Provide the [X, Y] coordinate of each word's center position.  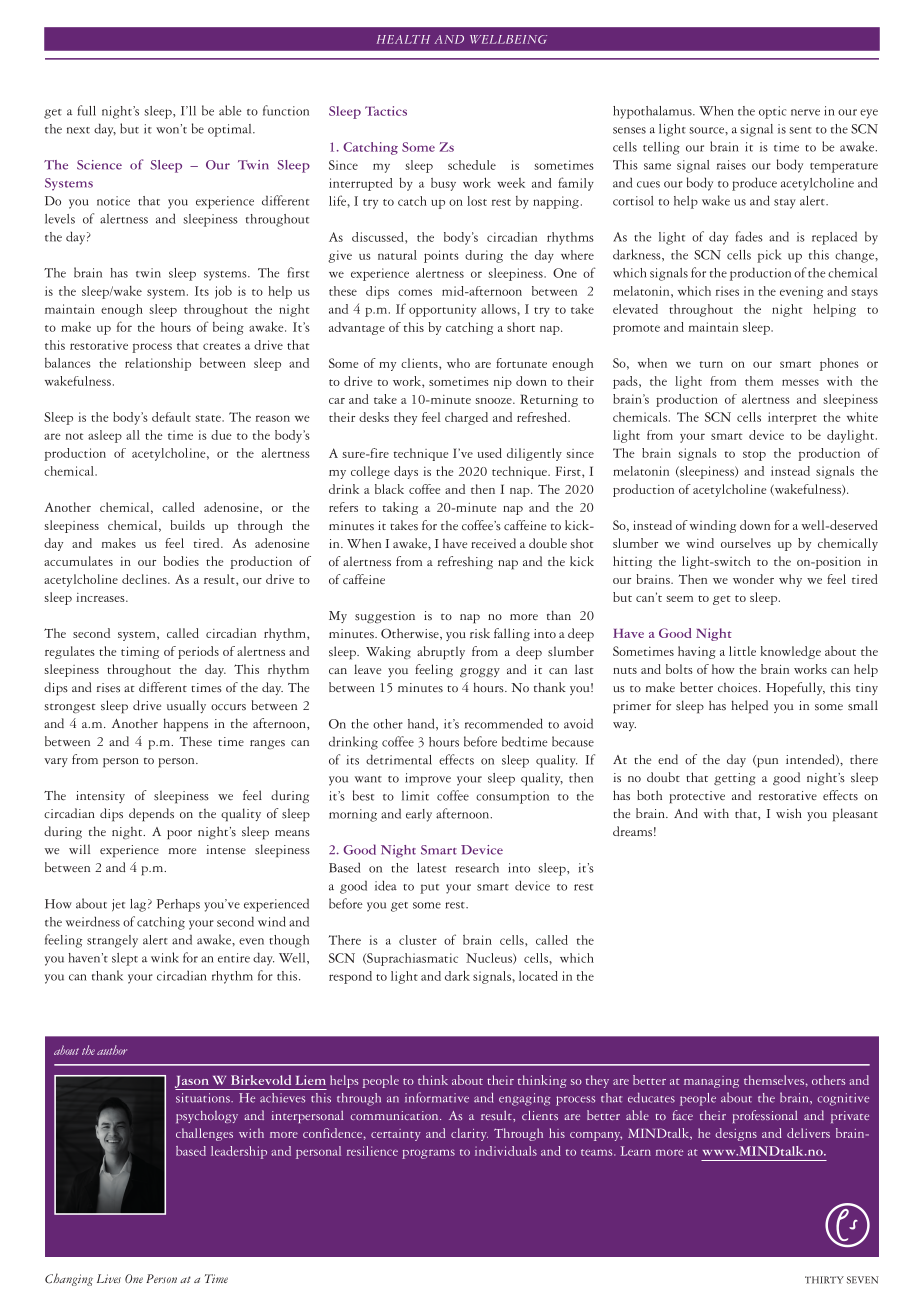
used [490, 453]
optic [773, 112]
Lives [109, 1278]
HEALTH [403, 39]
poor [179, 835]
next [78, 130]
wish [789, 813]
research [477, 868]
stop [754, 456]
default [171, 417]
